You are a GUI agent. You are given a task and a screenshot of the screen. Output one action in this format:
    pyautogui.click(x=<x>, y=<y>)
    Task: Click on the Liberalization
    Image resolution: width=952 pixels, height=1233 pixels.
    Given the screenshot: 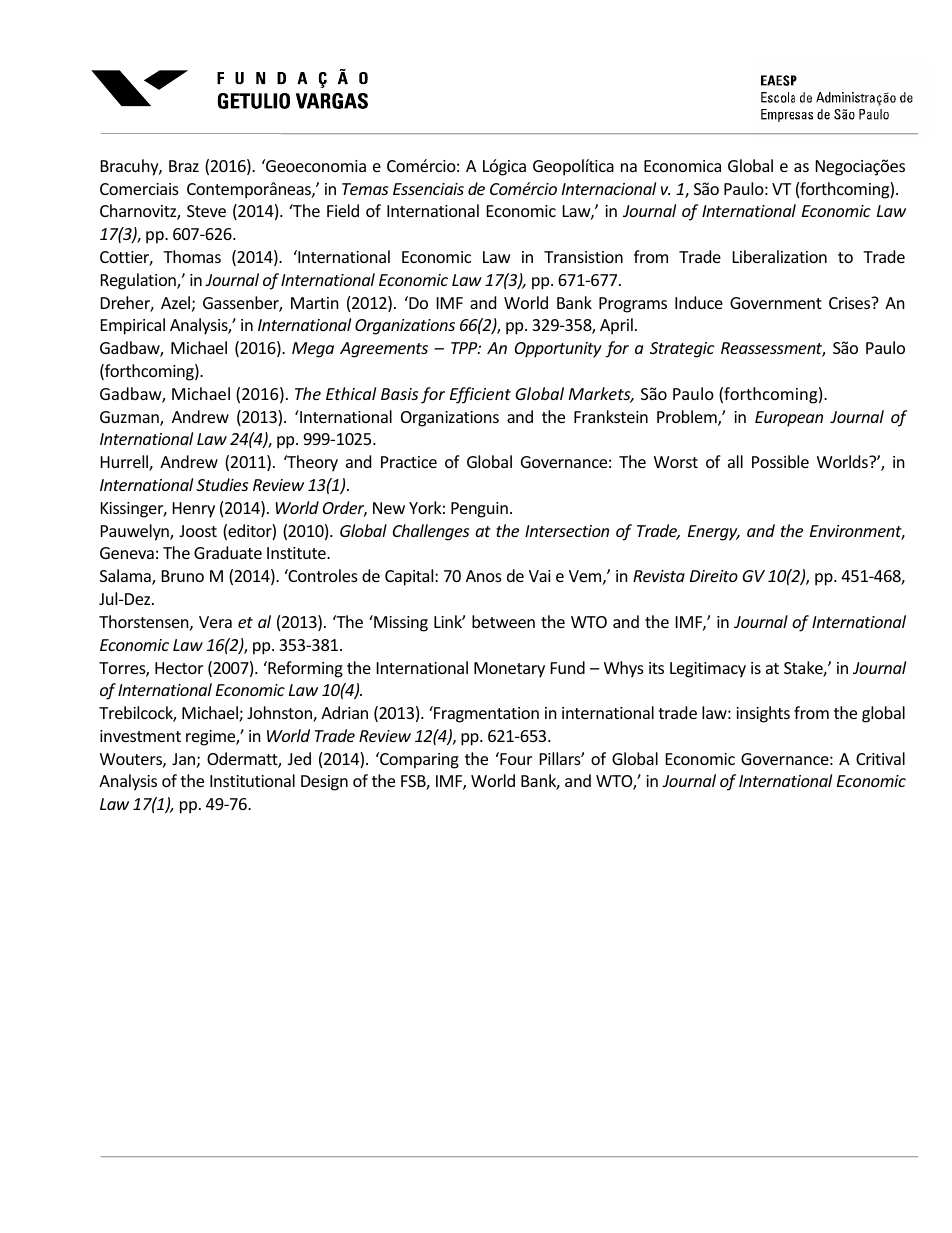 What is the action you would take?
    pyautogui.click(x=780, y=256)
